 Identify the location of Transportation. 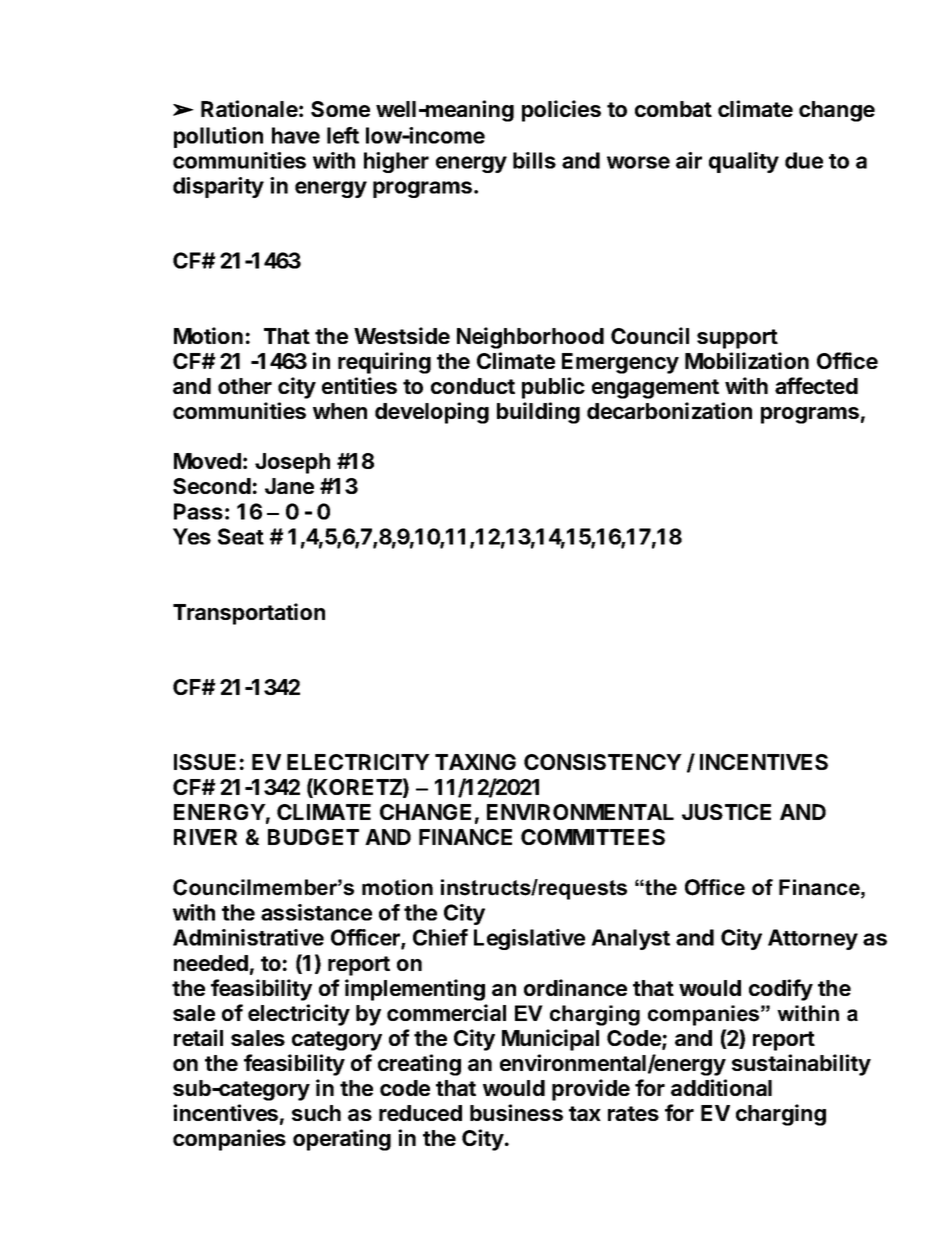
(249, 614).
